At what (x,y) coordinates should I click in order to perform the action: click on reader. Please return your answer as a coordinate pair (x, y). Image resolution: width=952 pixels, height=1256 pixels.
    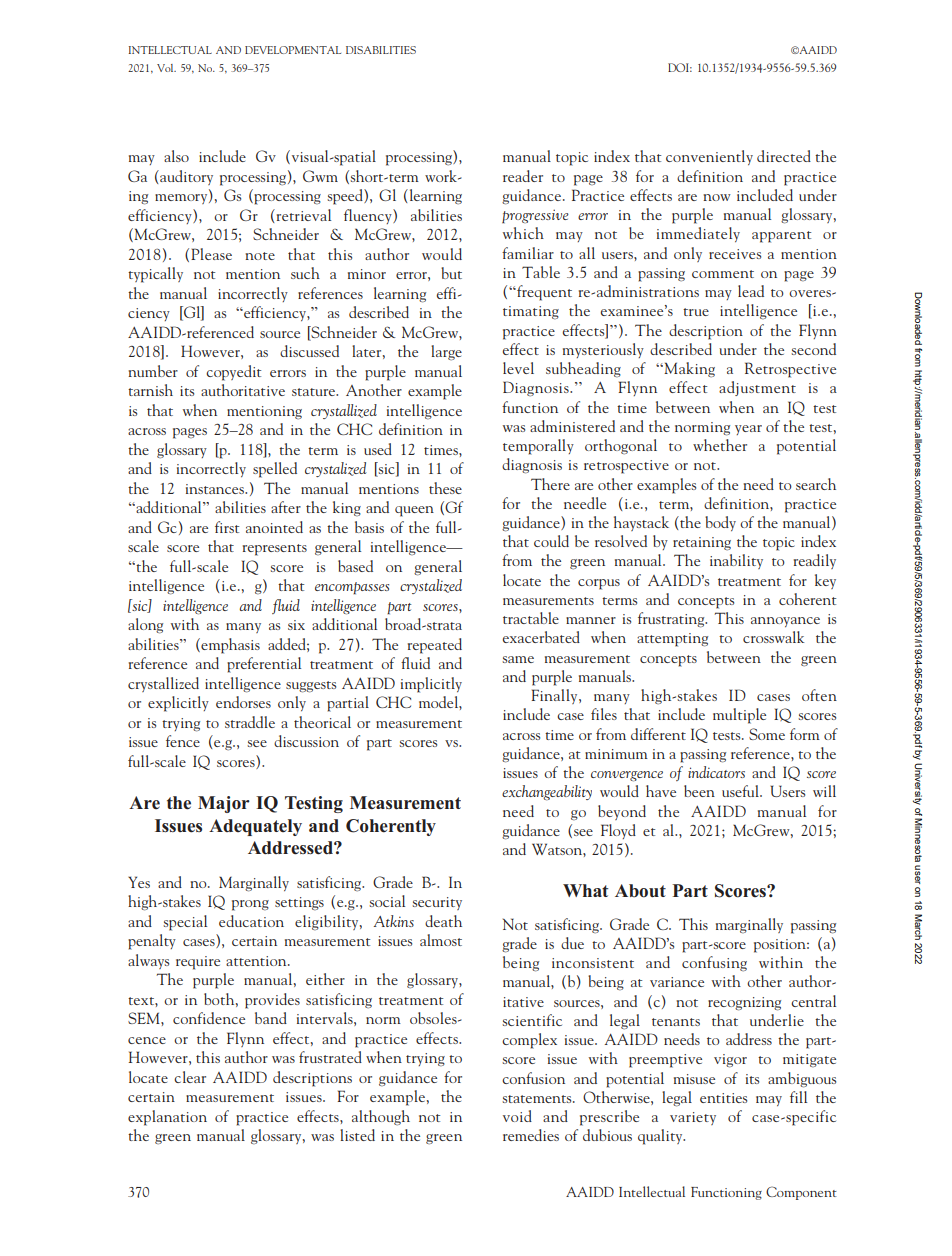
    Looking at the image, I should click on (523, 176).
